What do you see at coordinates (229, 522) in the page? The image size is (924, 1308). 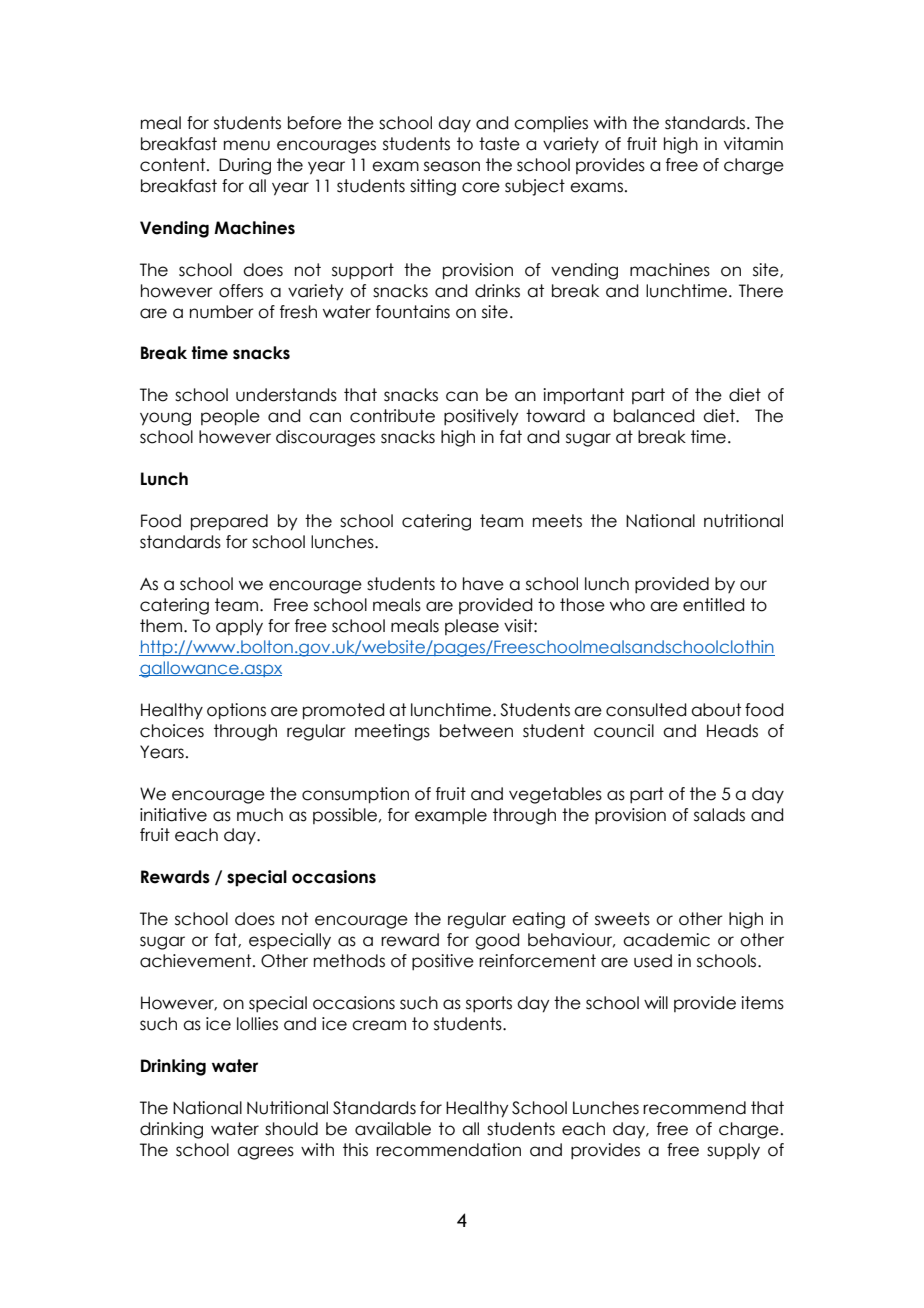 I see `prepared` at bounding box center [229, 522].
